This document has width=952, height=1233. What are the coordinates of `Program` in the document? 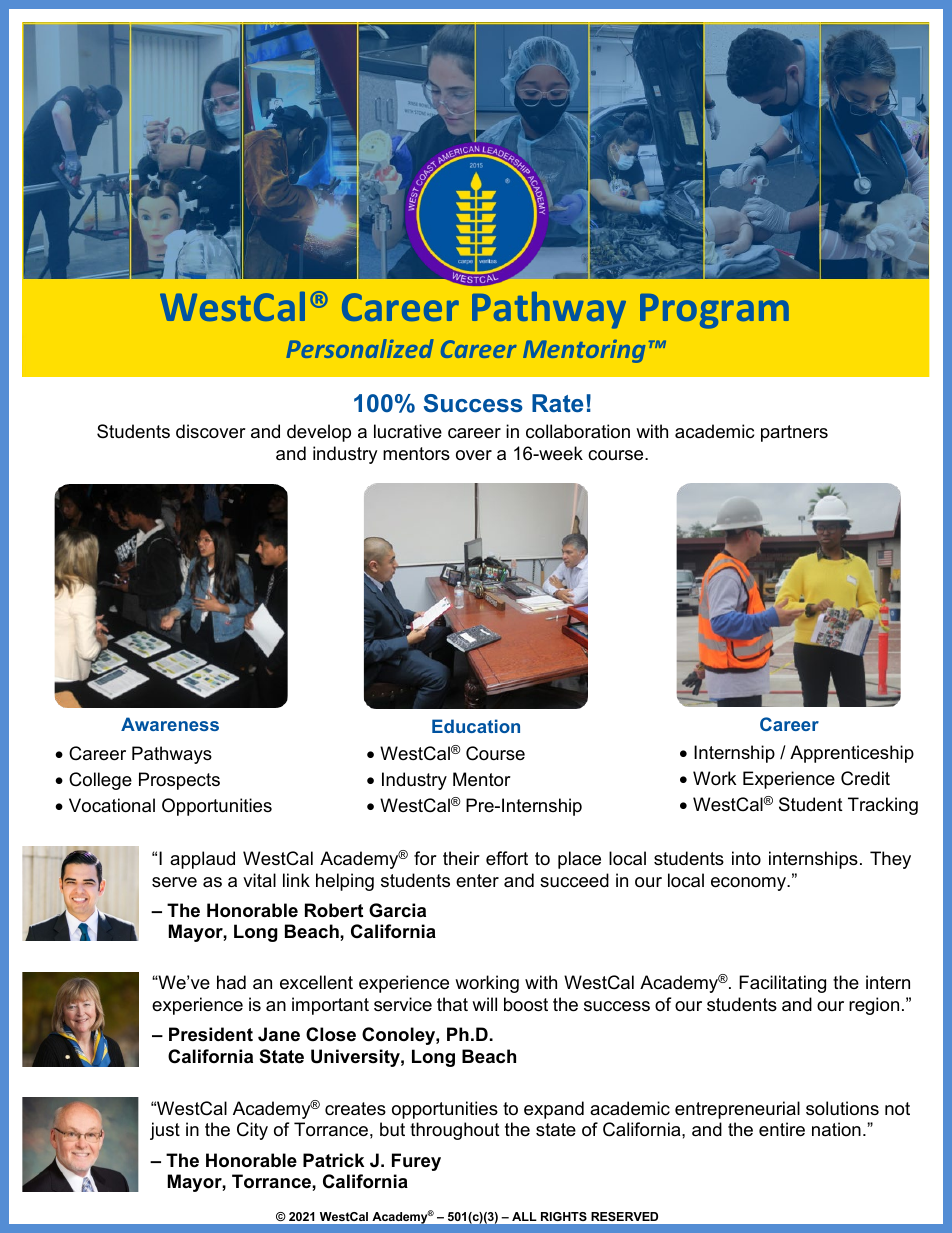 It's located at (714, 311).
